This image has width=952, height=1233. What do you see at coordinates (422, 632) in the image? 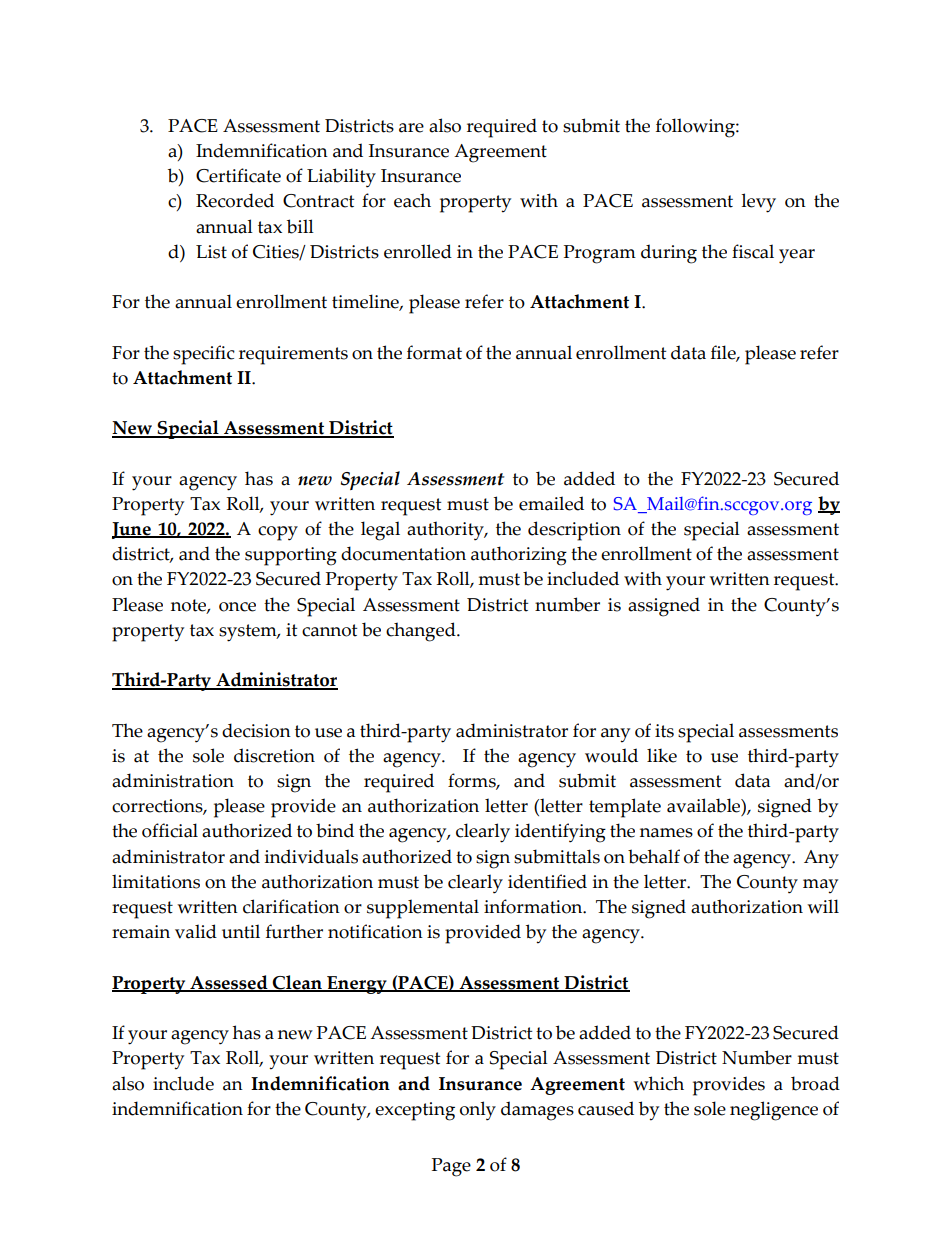
I see `changed` at bounding box center [422, 632].
